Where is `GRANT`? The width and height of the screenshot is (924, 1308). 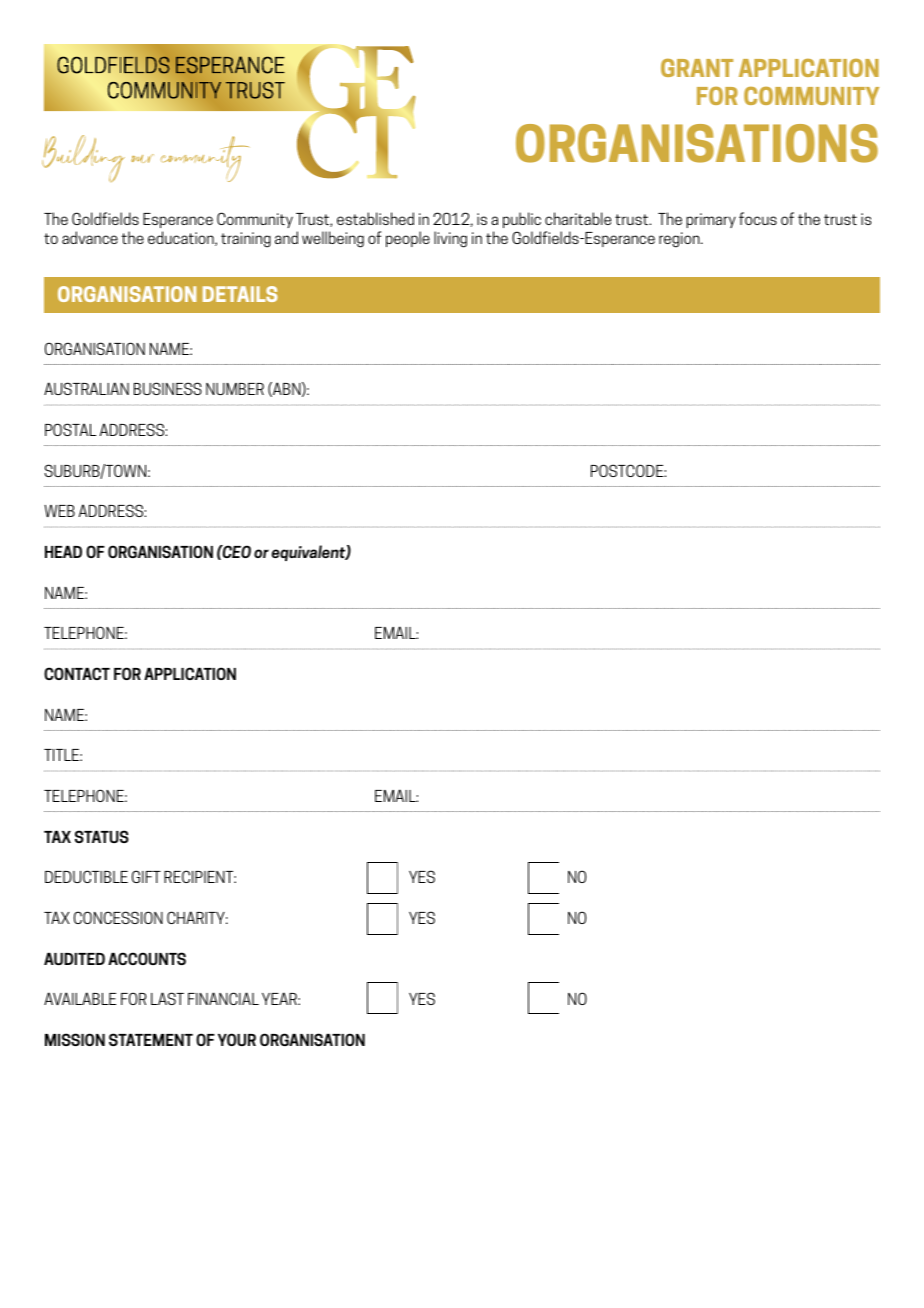
GRANT is located at coordinates (697, 68).
